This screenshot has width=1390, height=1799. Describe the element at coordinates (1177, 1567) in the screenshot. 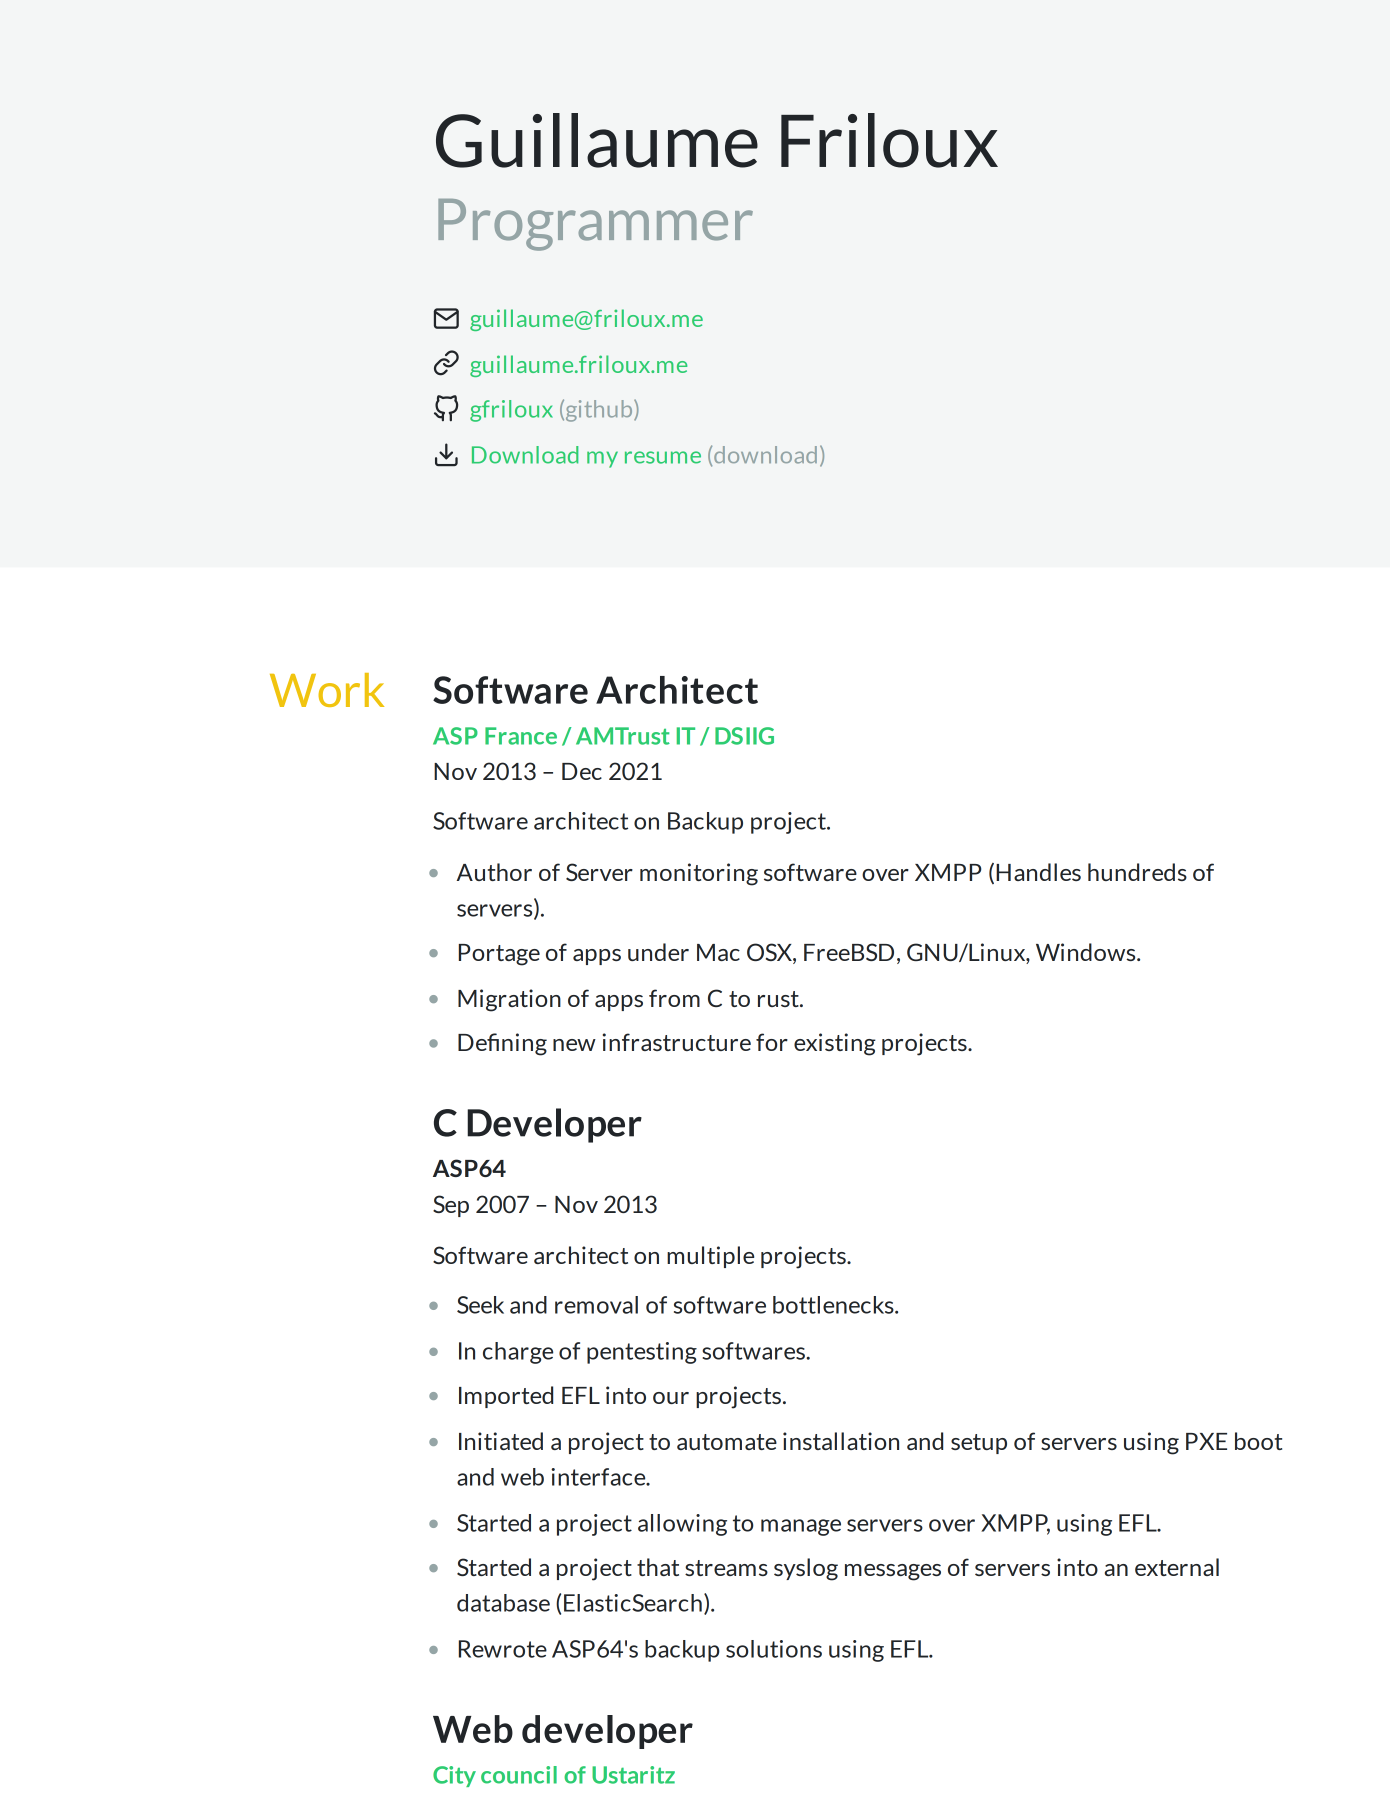

I see `external` at that location.
